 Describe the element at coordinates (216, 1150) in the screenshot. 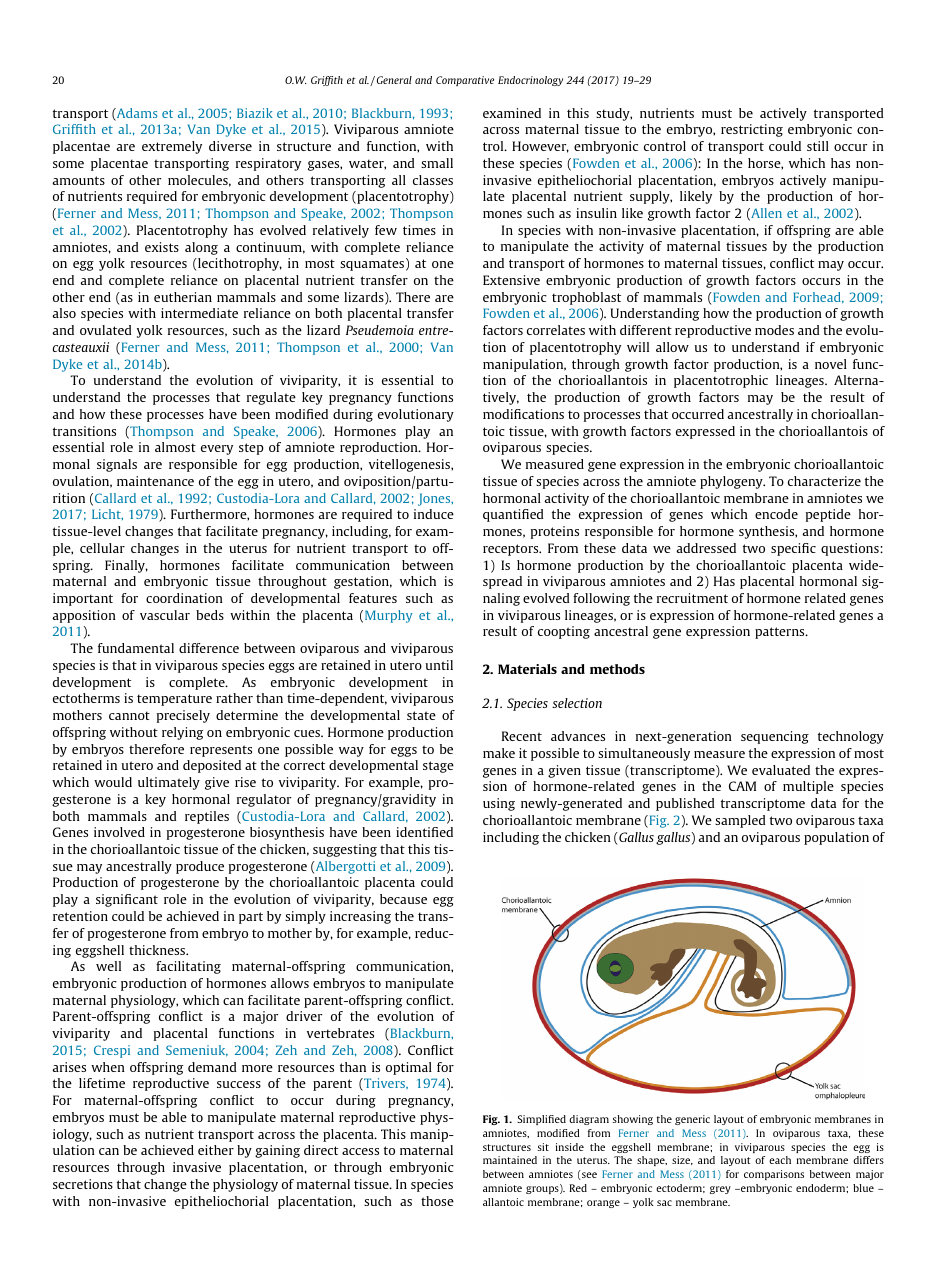

I see `either` at that location.
